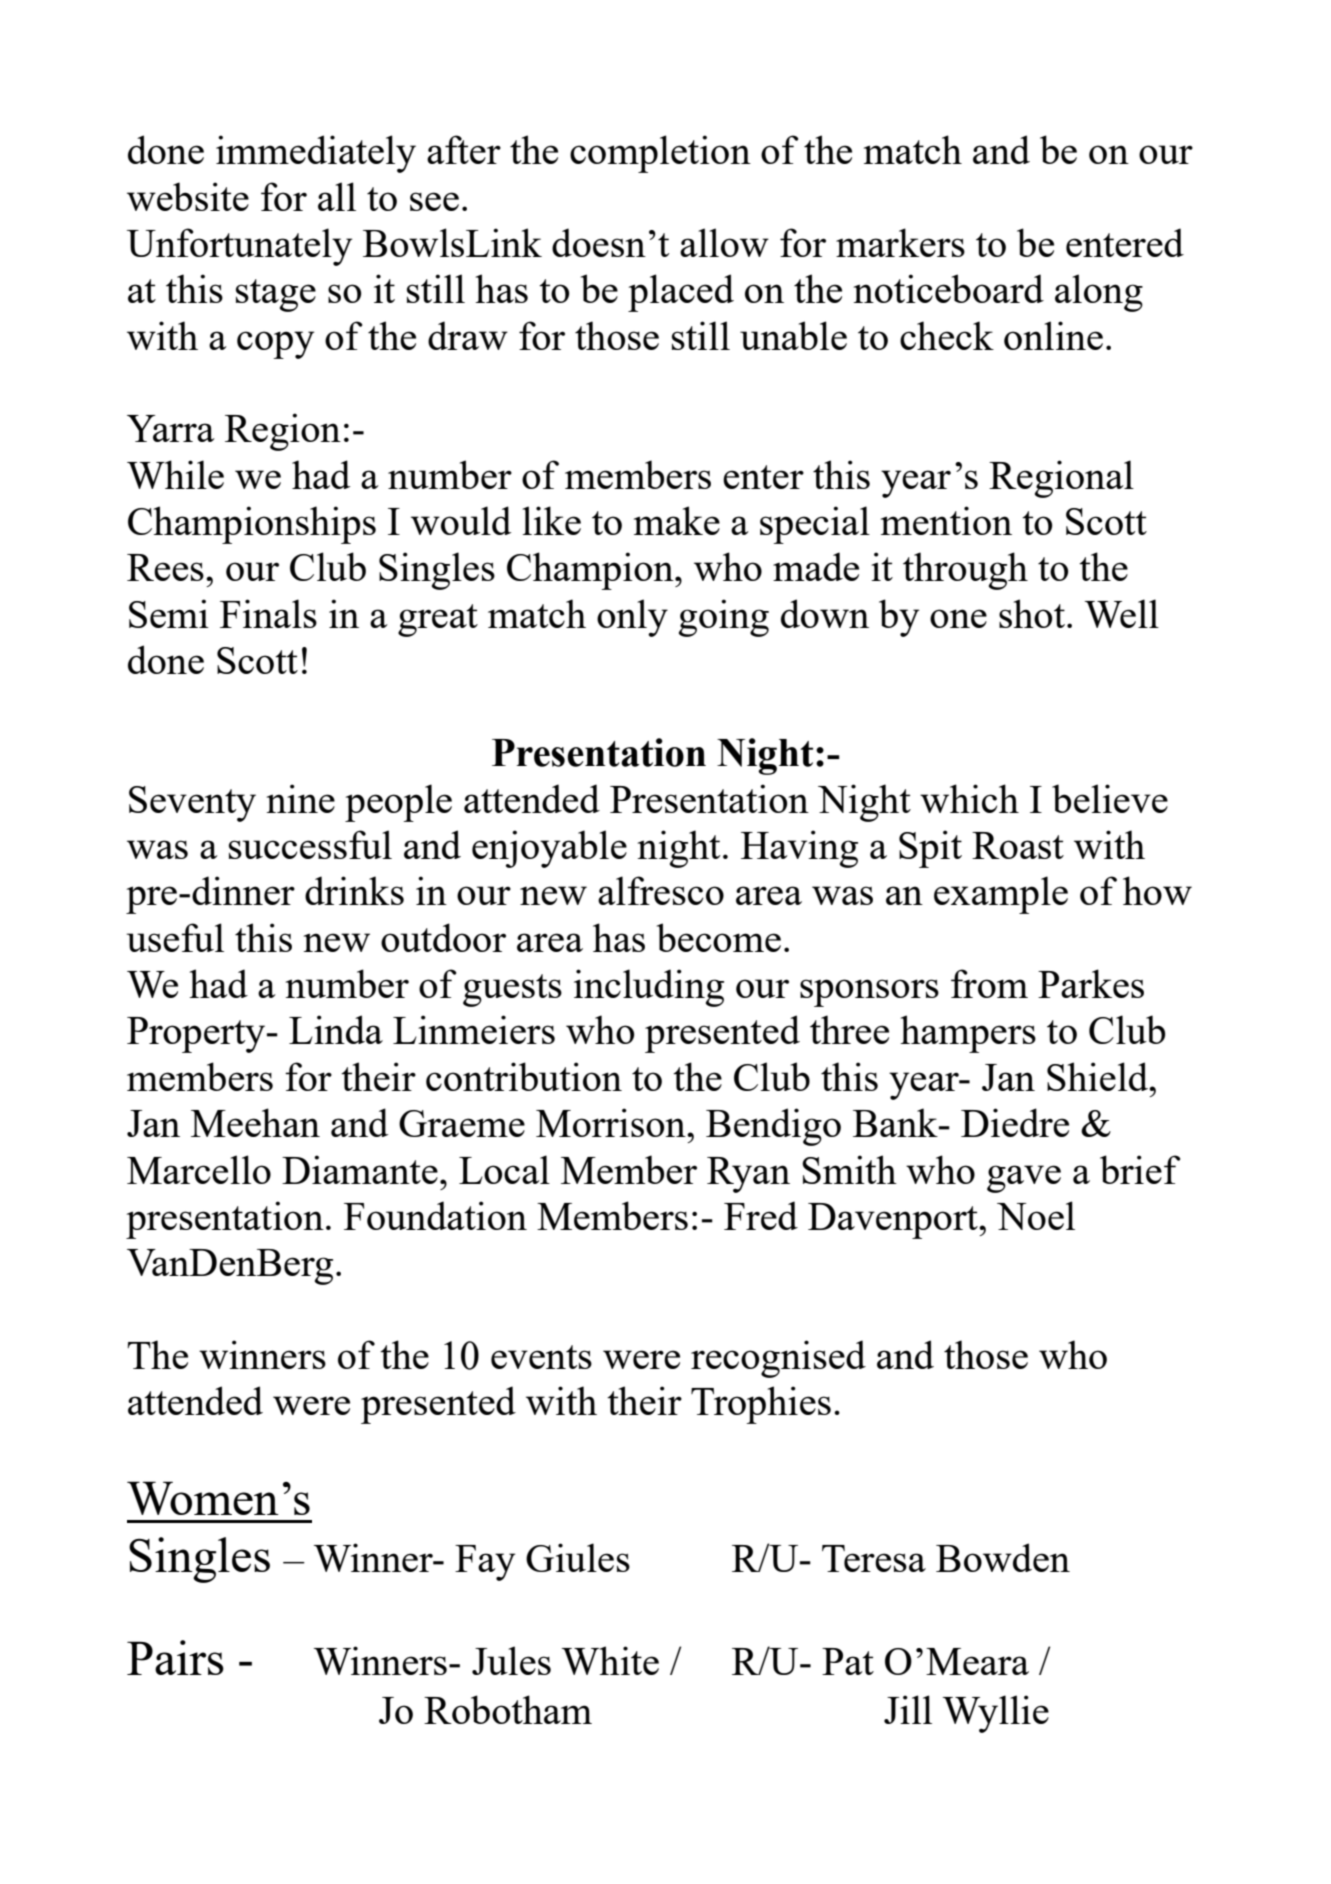  What do you see at coordinates (175, 1657) in the document?
I see `Pairs` at bounding box center [175, 1657].
